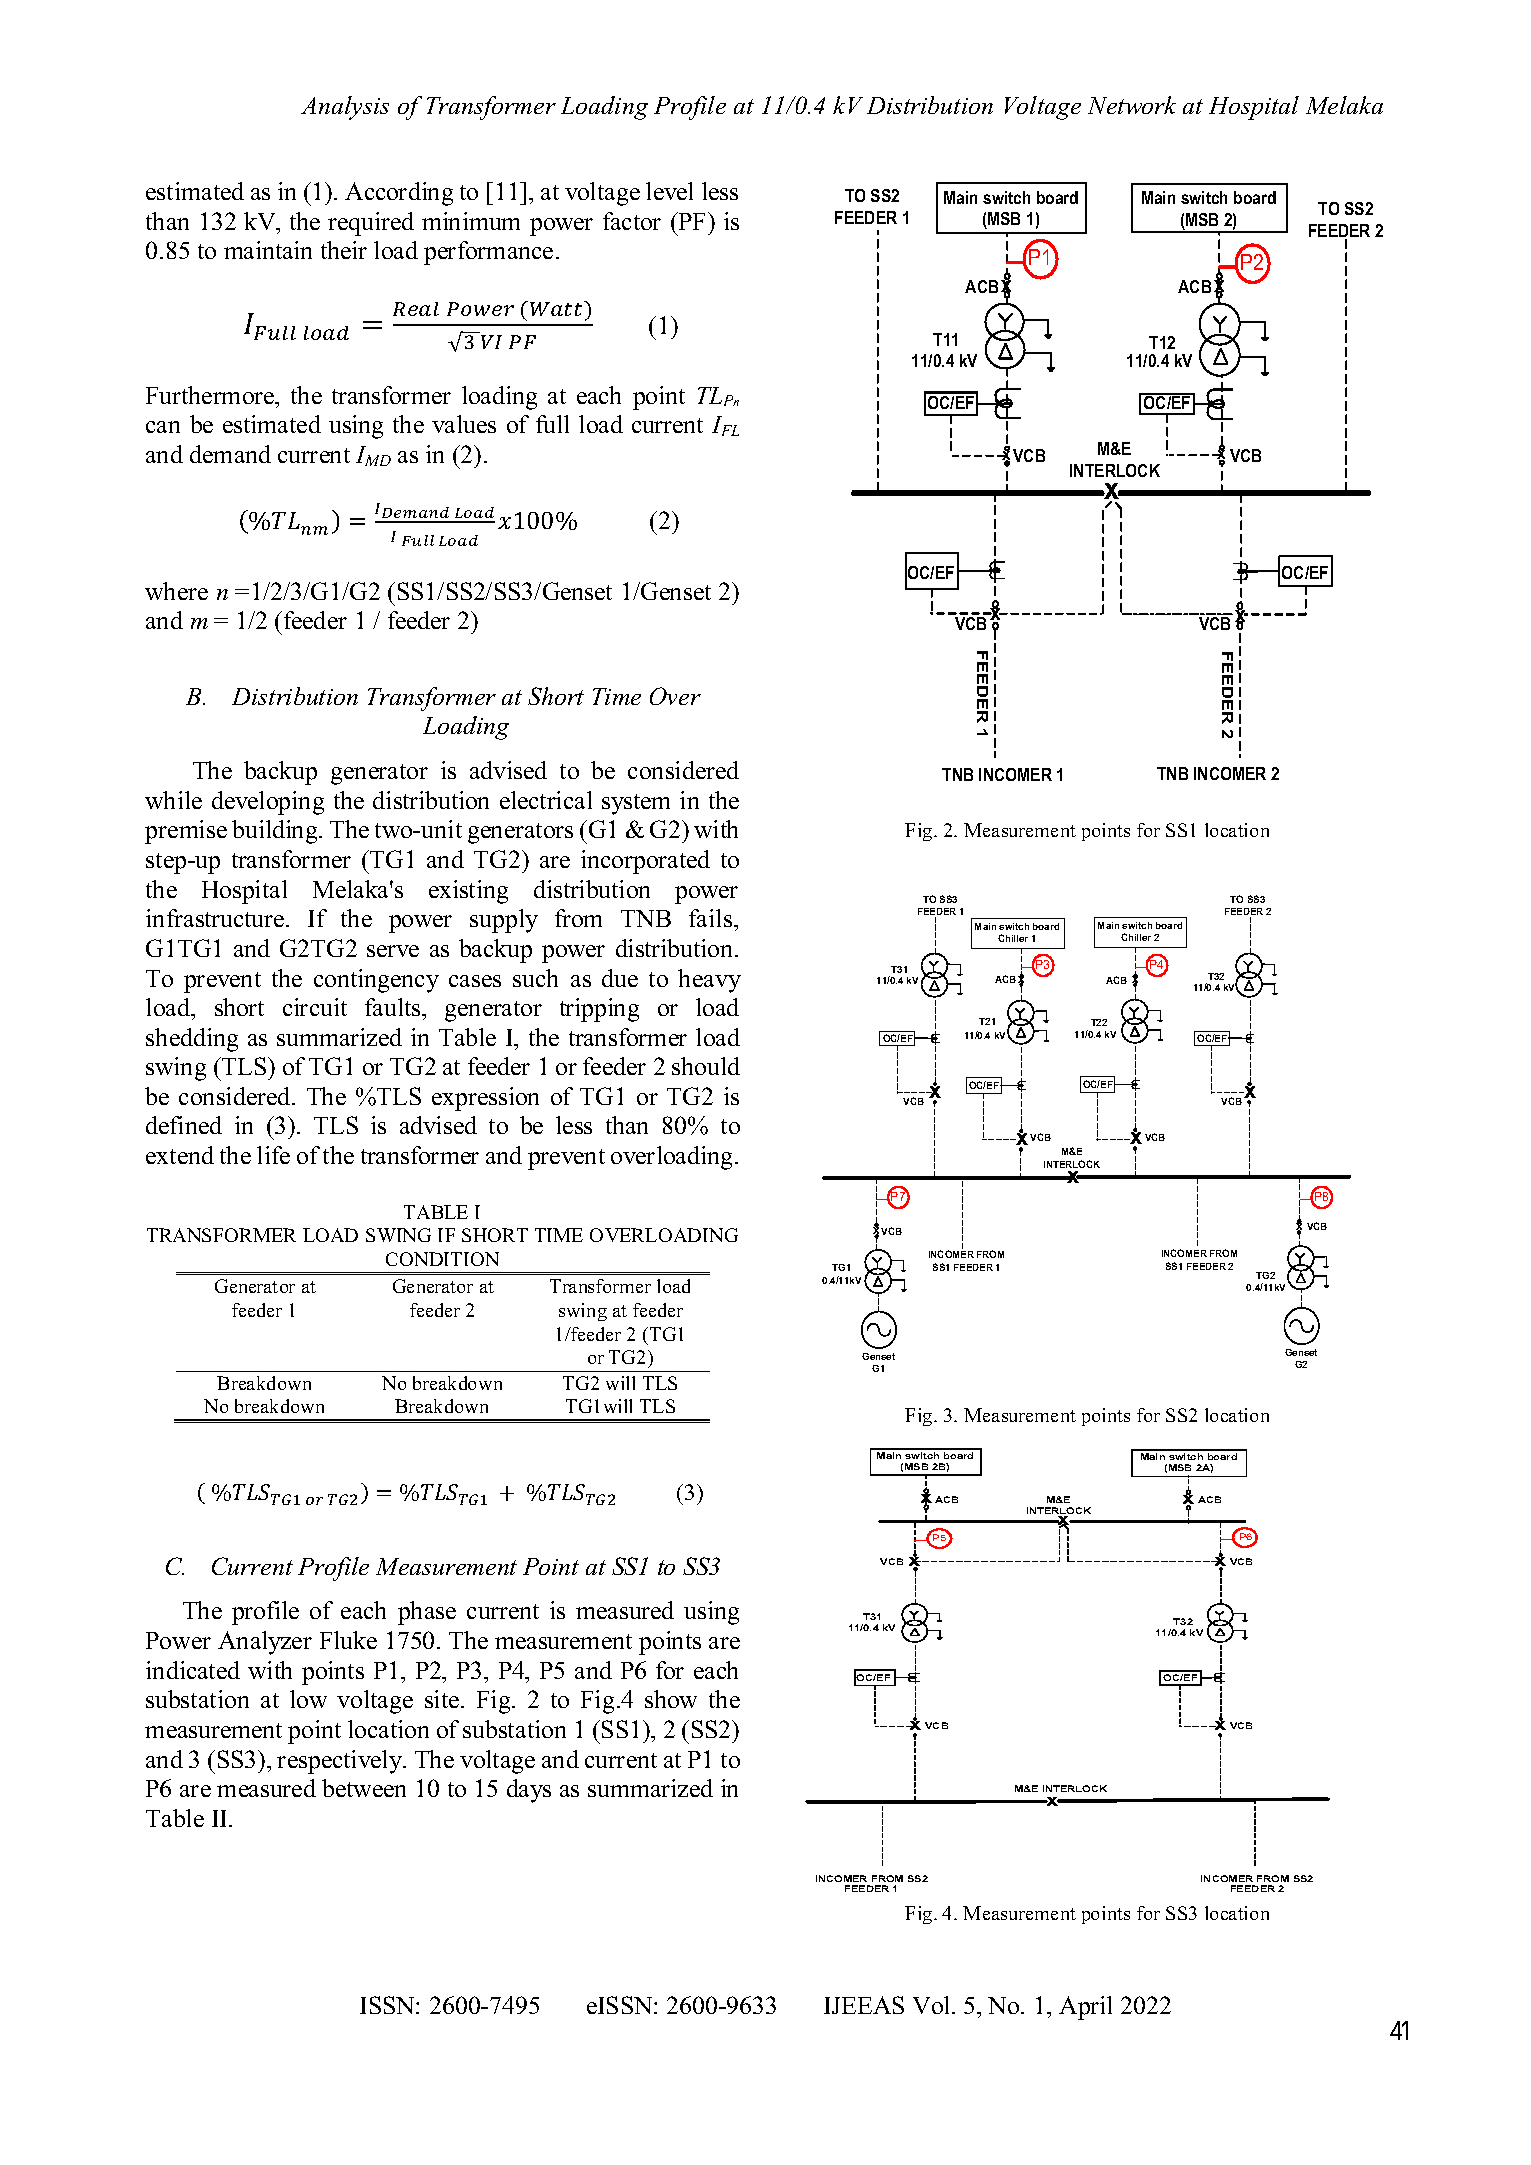 The height and width of the image is (2165, 1531). I want to click on CONDITION, so click(442, 1259).
